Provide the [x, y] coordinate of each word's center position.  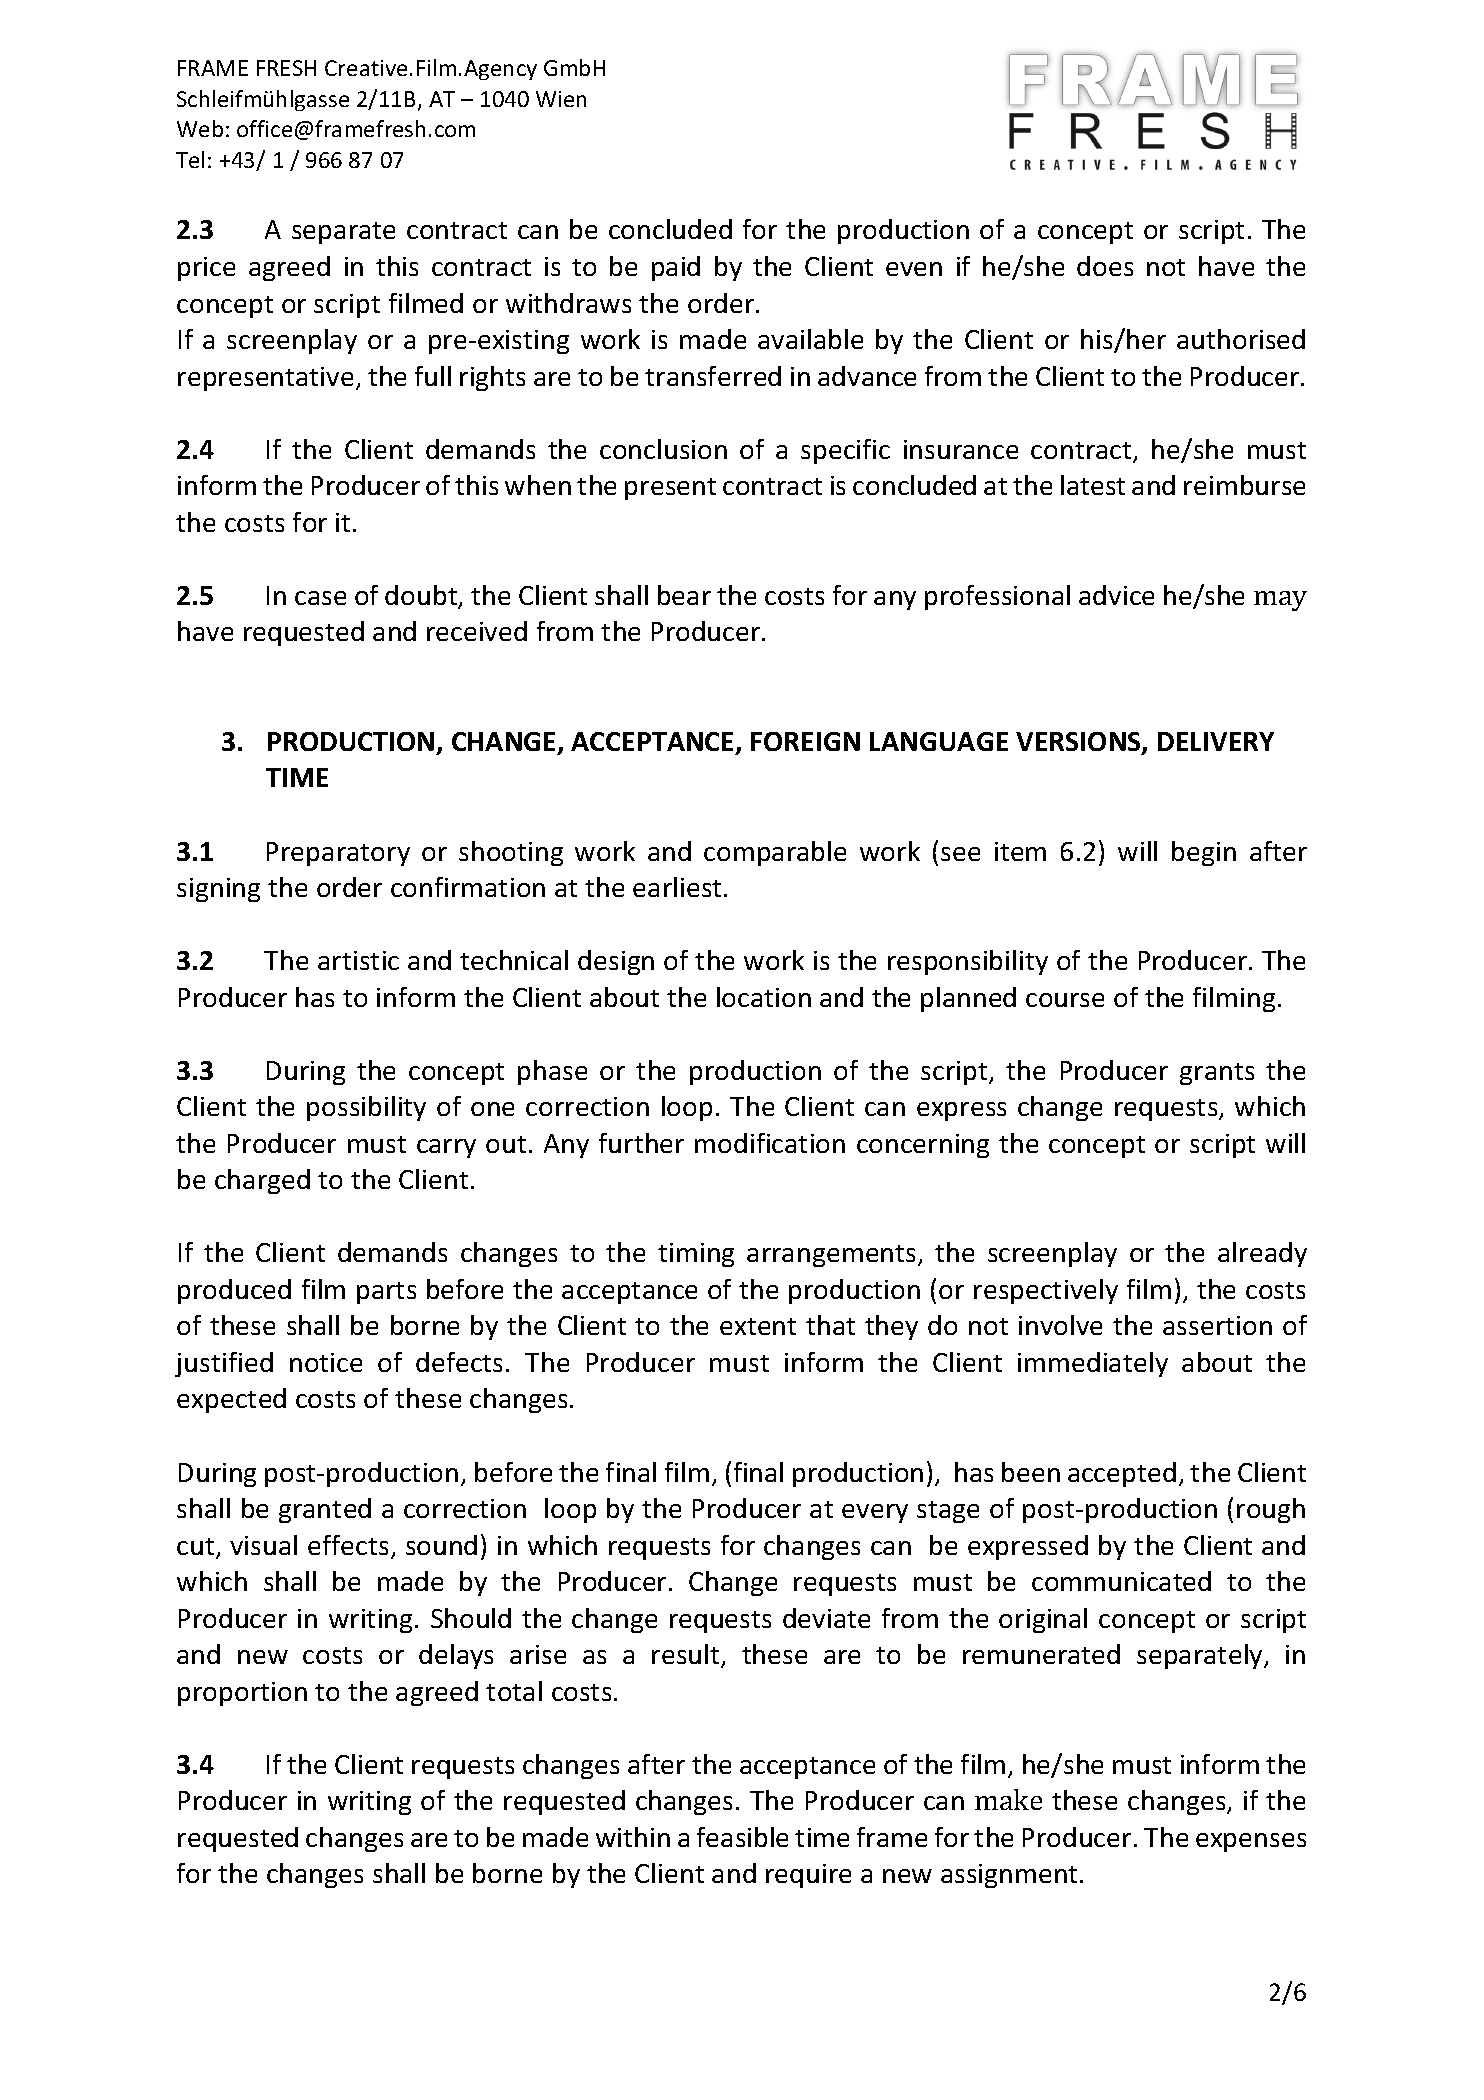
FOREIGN [805, 741]
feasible [742, 1837]
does [1105, 266]
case [320, 598]
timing [696, 1255]
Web [200, 128]
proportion [242, 1694]
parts [386, 1293]
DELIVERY [1216, 741]
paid [676, 268]
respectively [1046, 1291]
